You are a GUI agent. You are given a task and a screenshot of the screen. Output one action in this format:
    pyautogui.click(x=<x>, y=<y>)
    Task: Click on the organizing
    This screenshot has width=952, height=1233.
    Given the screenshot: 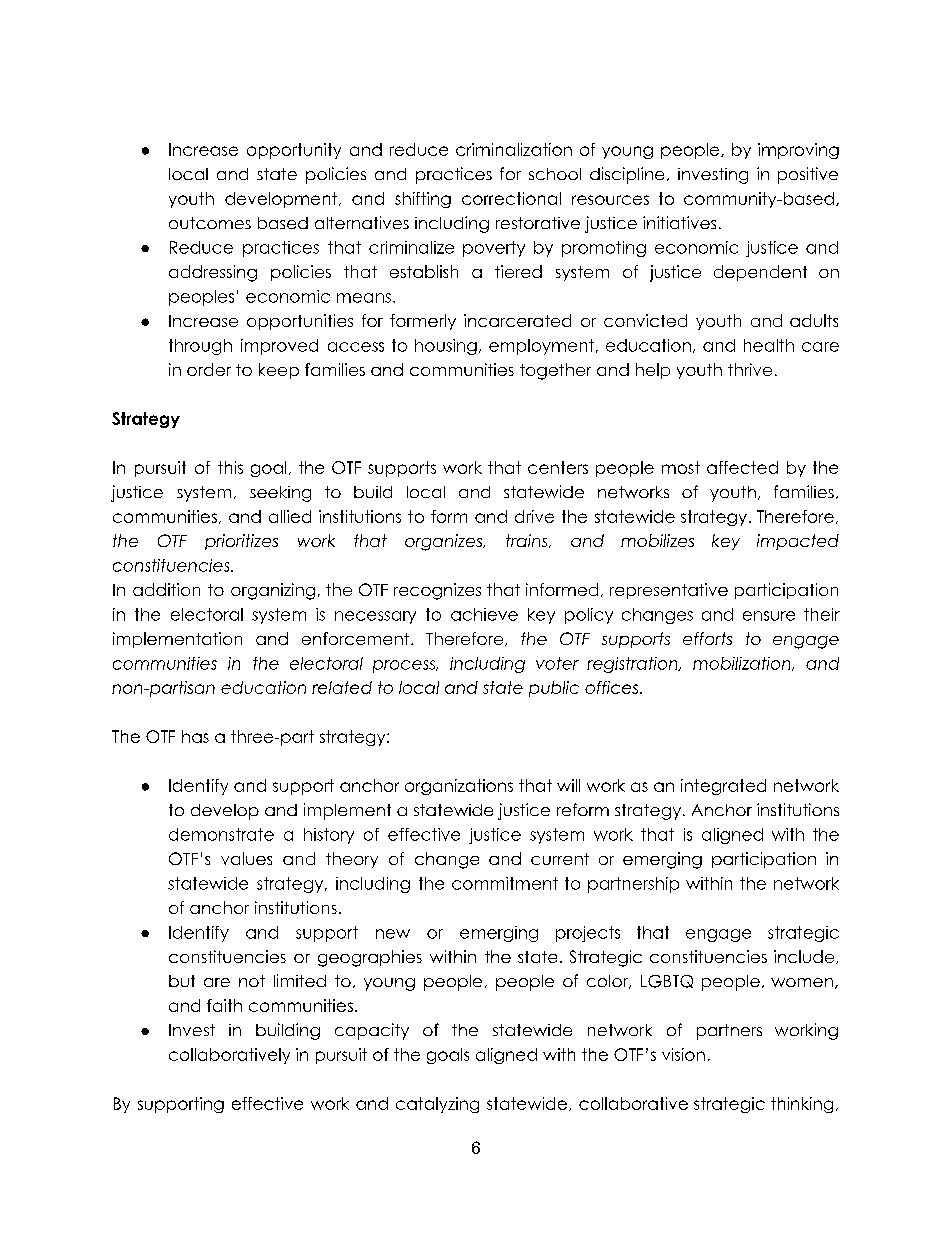 What is the action you would take?
    pyautogui.click(x=273, y=591)
